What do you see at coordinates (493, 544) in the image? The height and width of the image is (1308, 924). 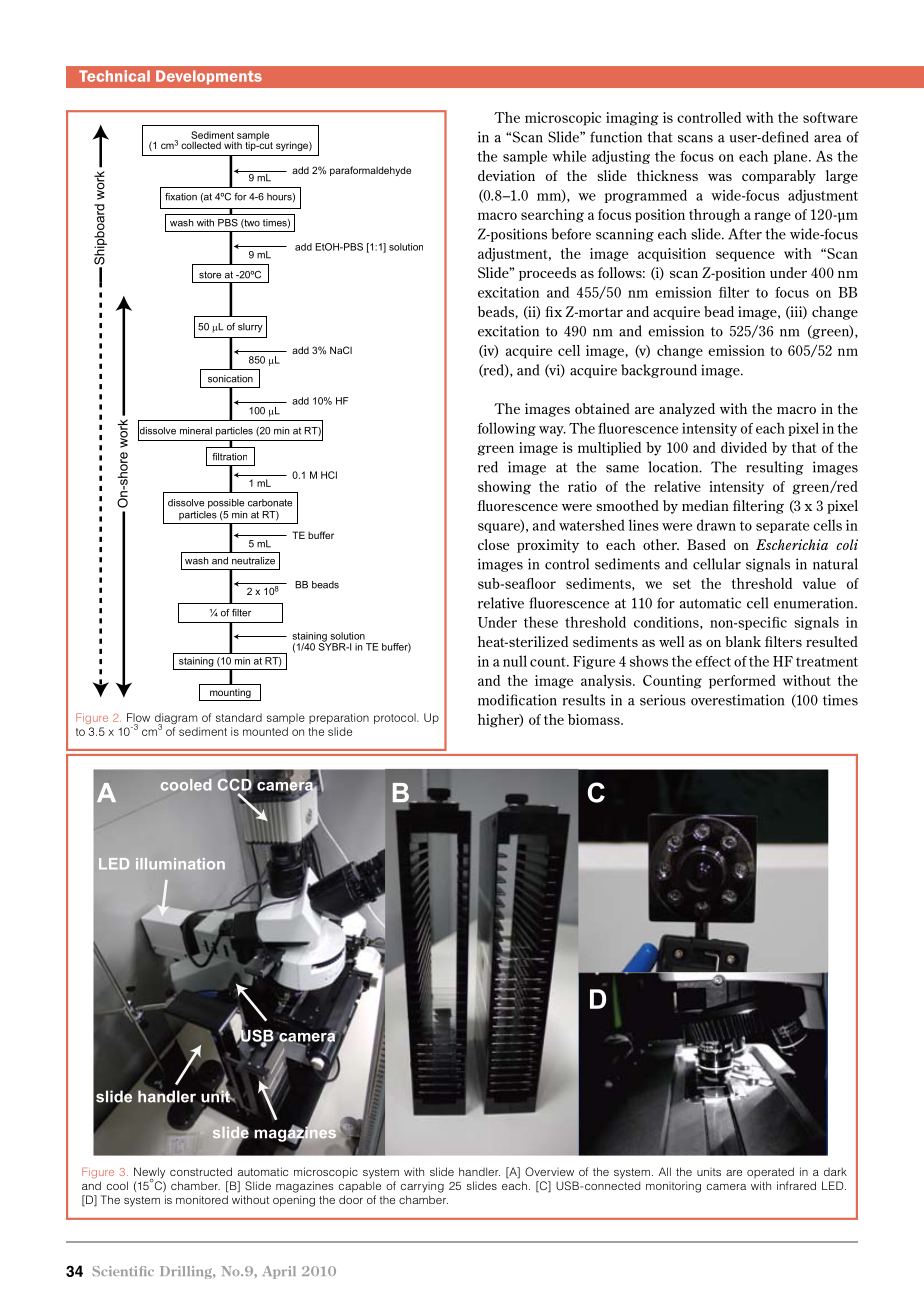 I see `close` at bounding box center [493, 544].
